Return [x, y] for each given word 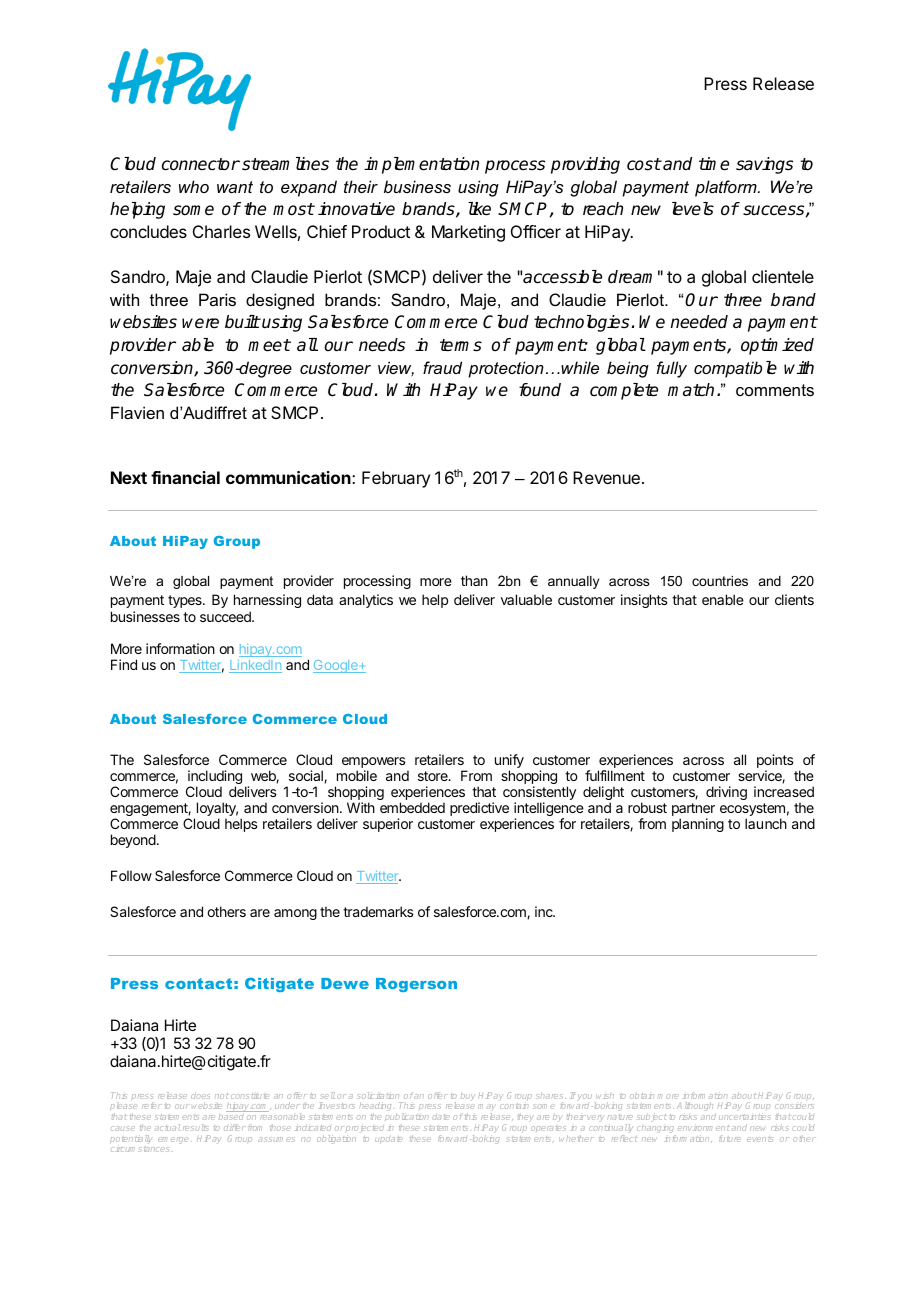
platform [727, 188]
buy [468, 1096]
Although [695, 1108]
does [200, 1095]
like [479, 209]
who [194, 186]
